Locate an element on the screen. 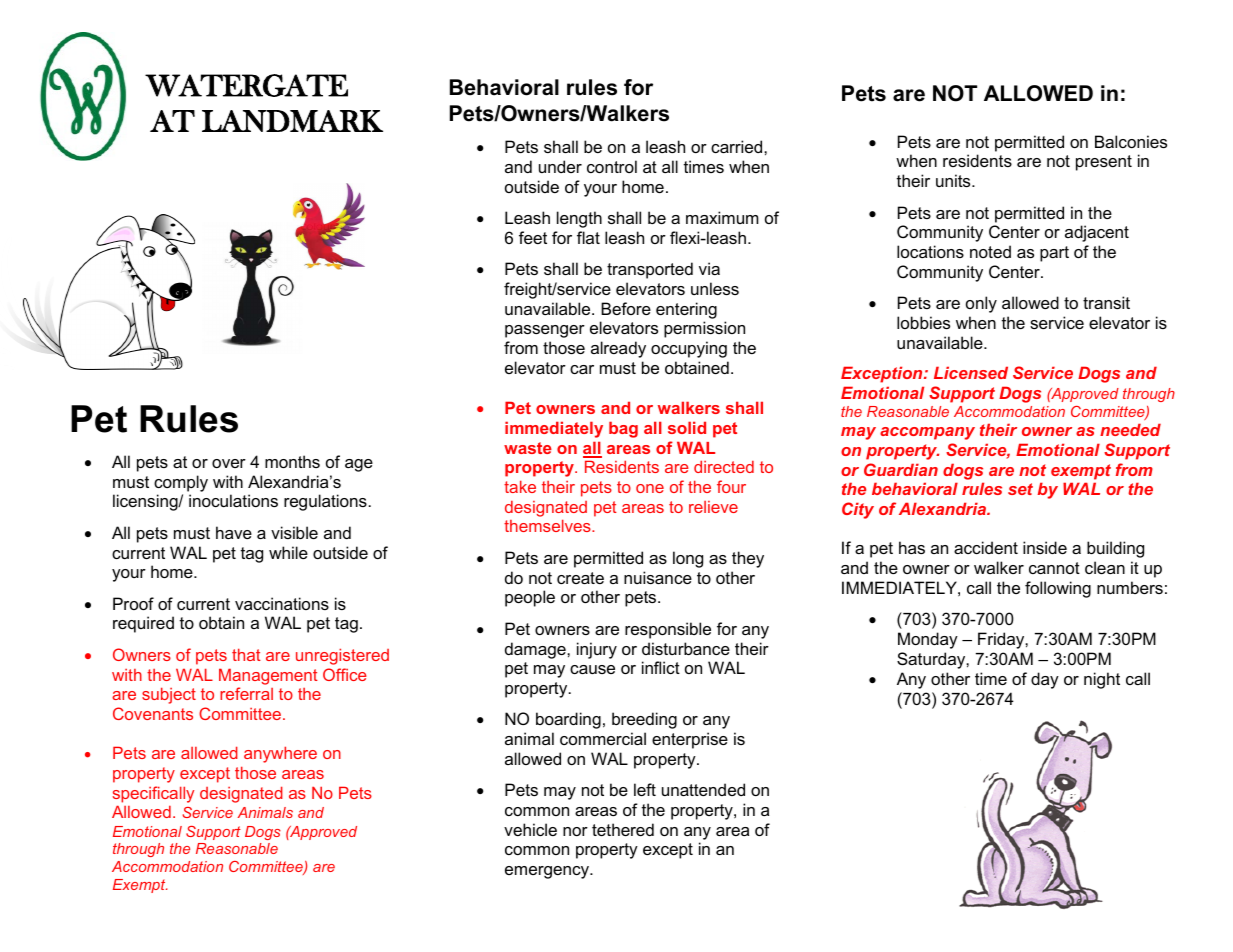 The width and height of the screenshot is (1233, 952). LANDMARK is located at coordinates (292, 121).
